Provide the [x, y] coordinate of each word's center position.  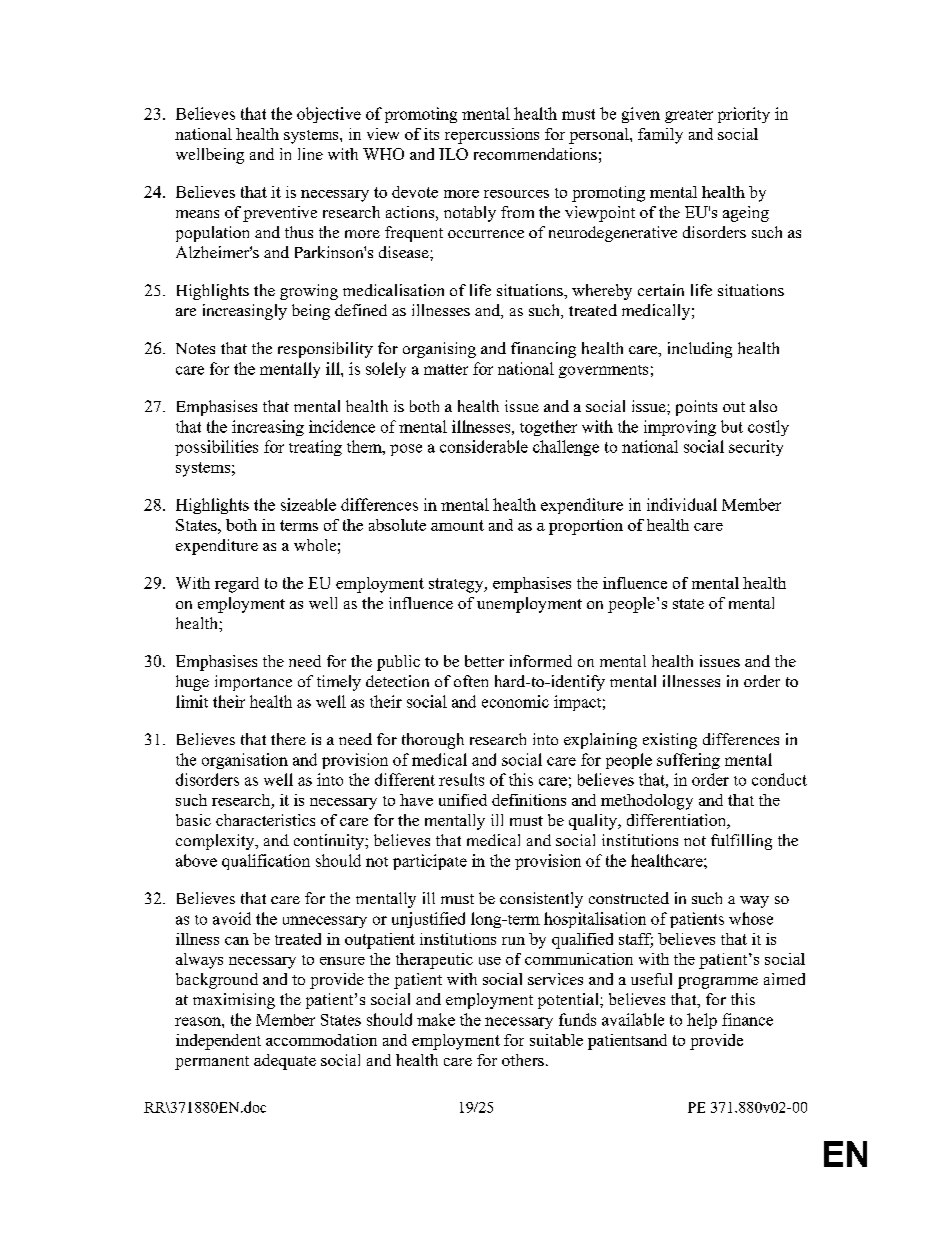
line [310, 154]
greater [689, 116]
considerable [484, 446]
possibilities [216, 448]
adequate [285, 1062]
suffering [688, 761]
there [288, 739]
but [732, 426]
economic [515, 701]
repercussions [492, 136]
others [523, 1060]
